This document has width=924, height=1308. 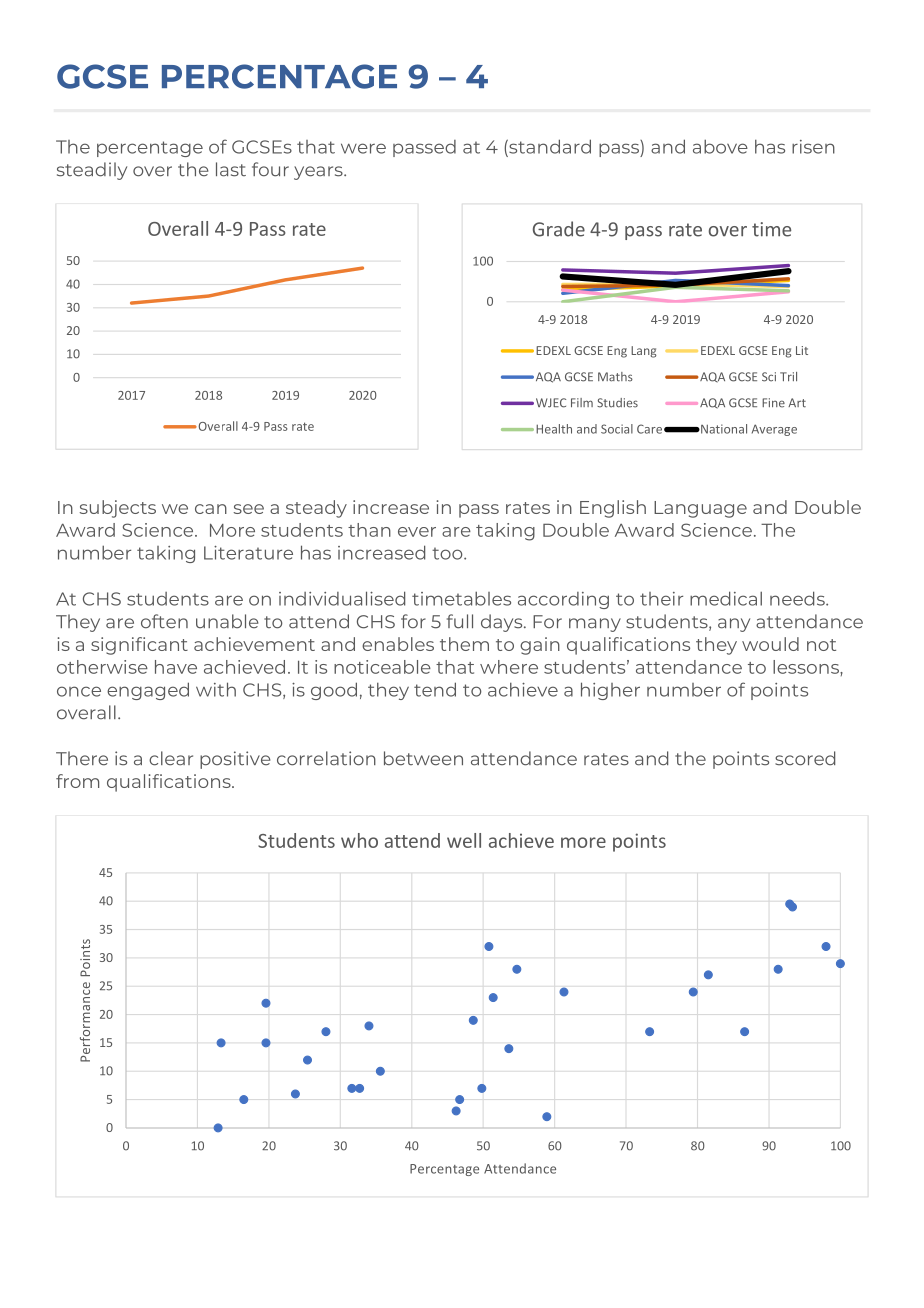 What do you see at coordinates (773, 403) in the document?
I see `Fine` at bounding box center [773, 403].
